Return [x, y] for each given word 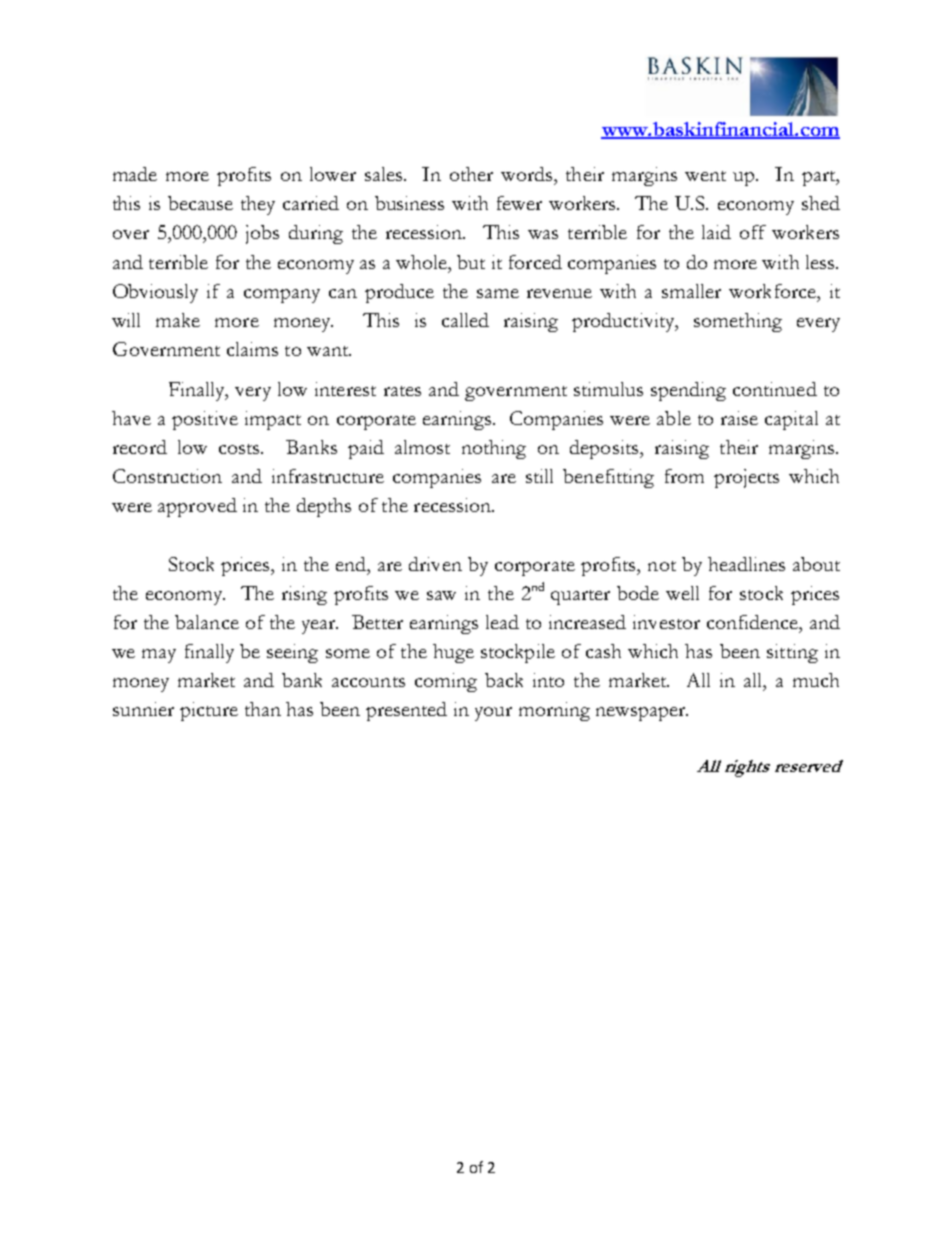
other [471, 174]
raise [739, 418]
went [705, 176]
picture [209, 711]
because [200, 203]
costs [240, 449]
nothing [494, 449]
